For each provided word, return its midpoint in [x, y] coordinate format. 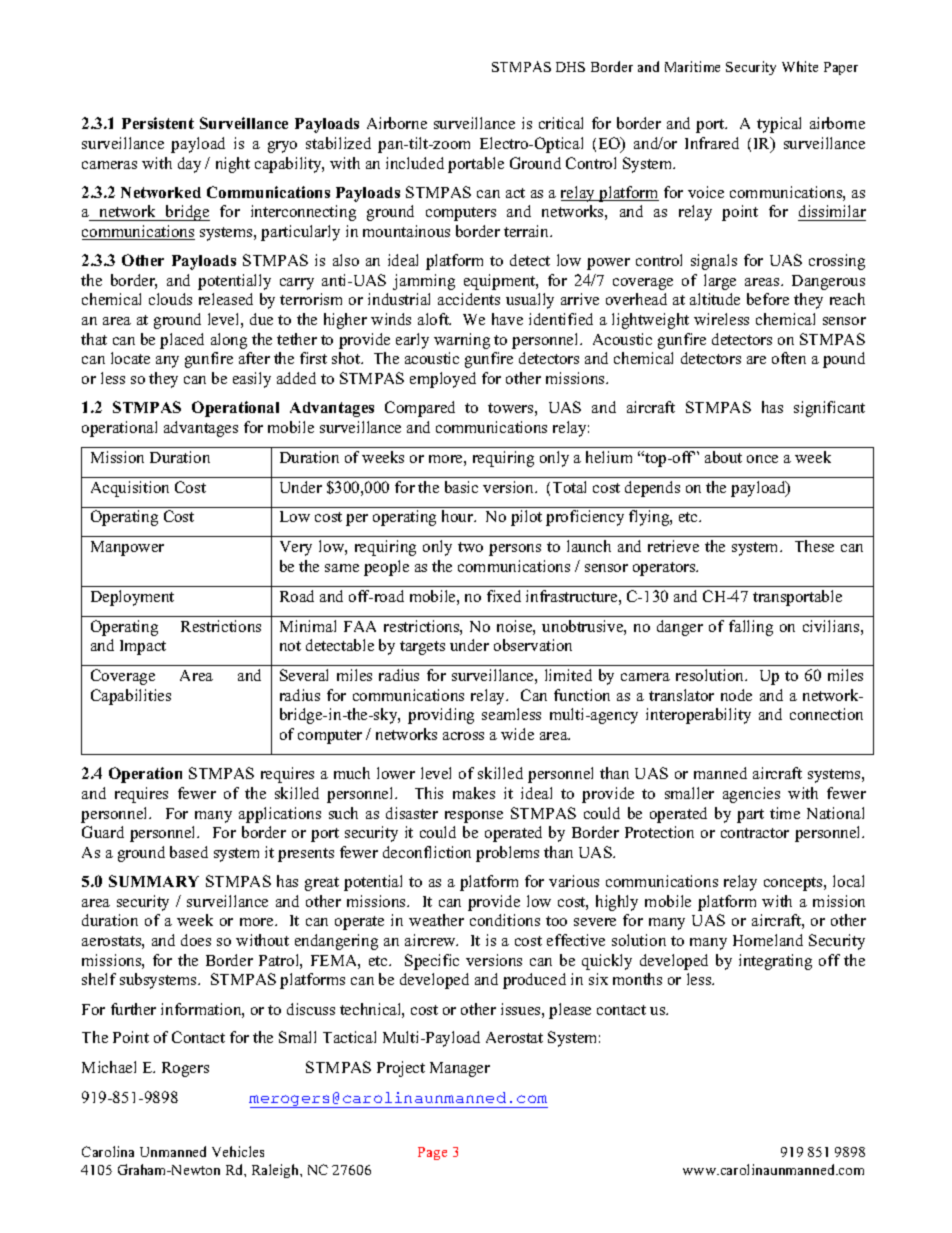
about [723, 457]
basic [461, 487]
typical [779, 125]
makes [474, 793]
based [189, 852]
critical [561, 123]
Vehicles [238, 1151]
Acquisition [130, 489]
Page [432, 1153]
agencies [751, 795]
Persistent [158, 123]
